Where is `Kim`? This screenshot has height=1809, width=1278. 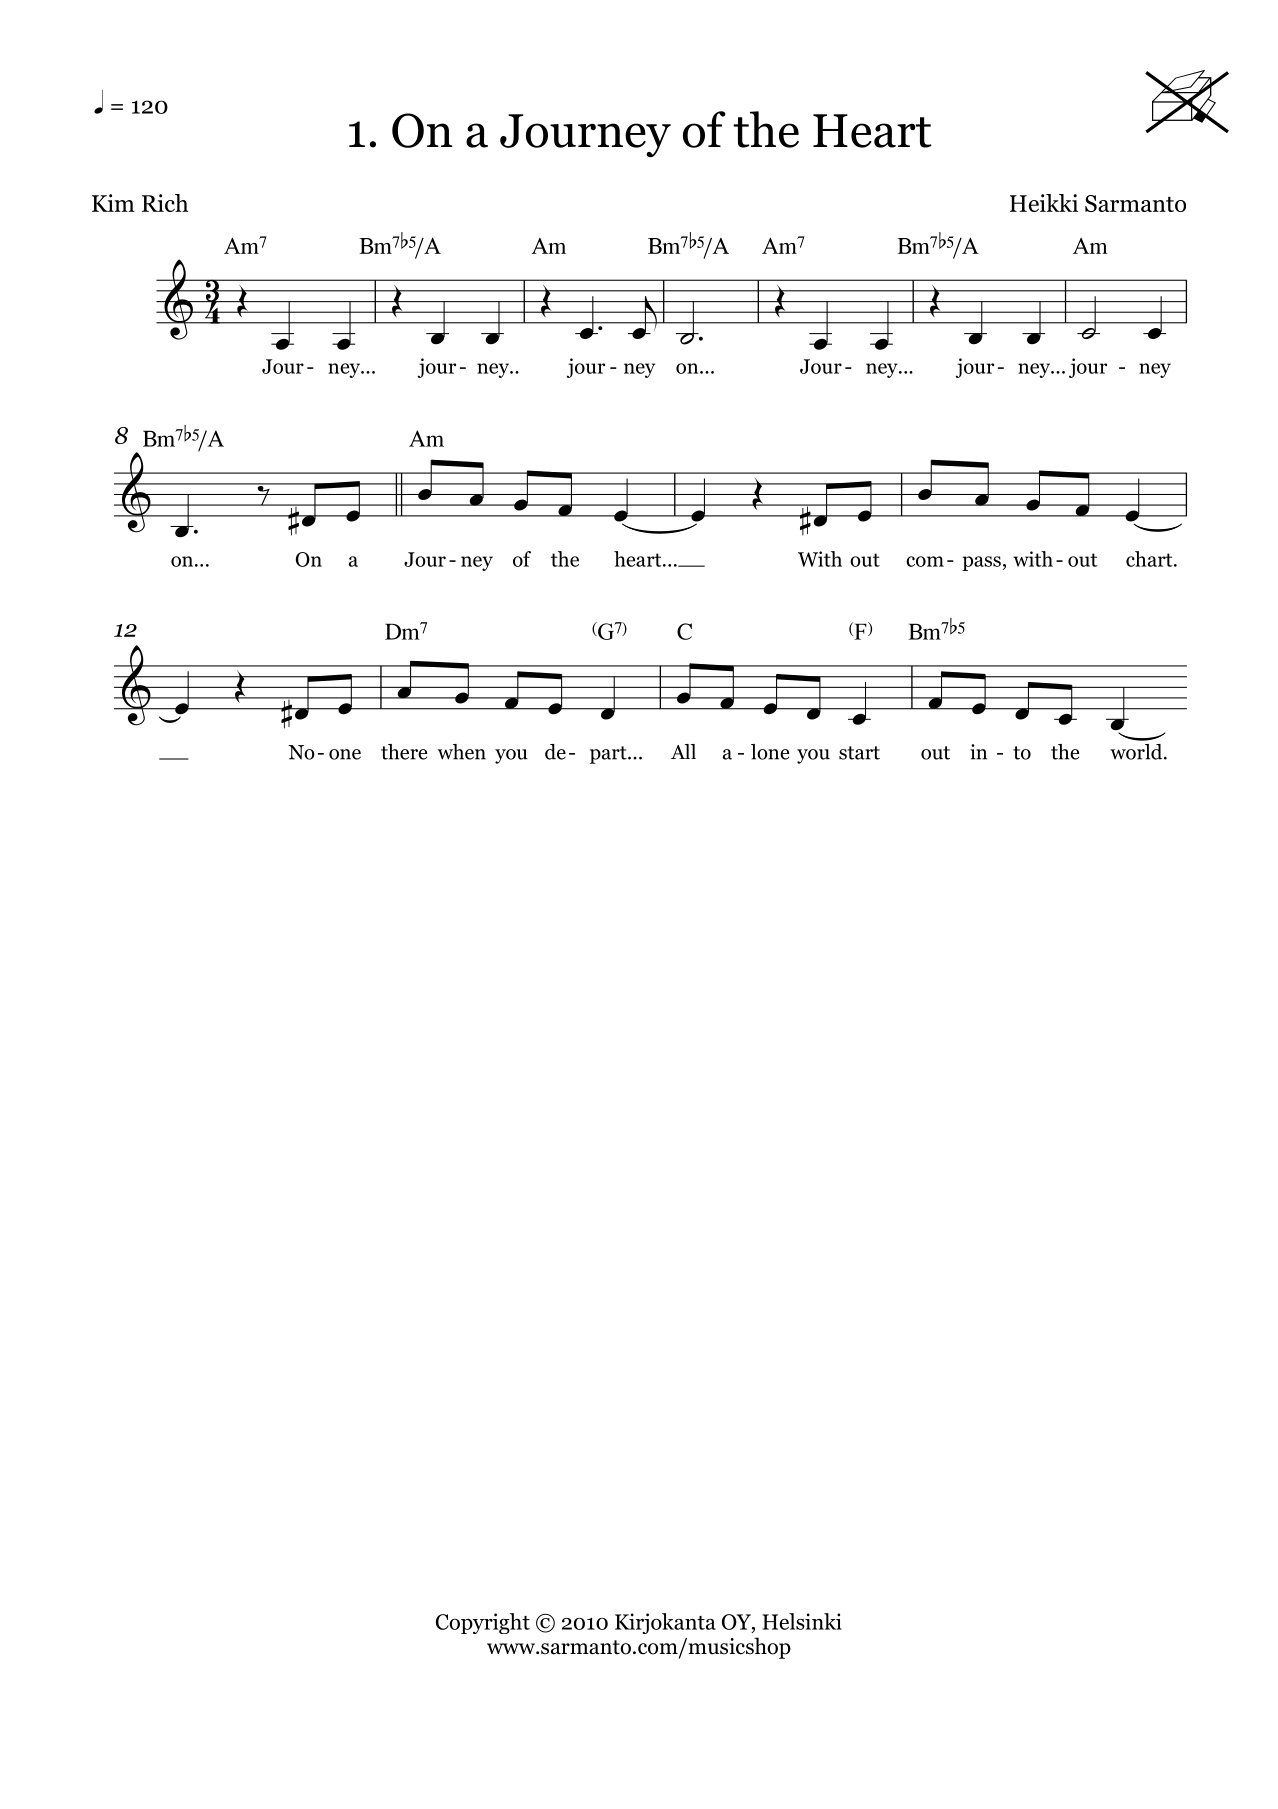
Kim is located at coordinates (113, 203).
